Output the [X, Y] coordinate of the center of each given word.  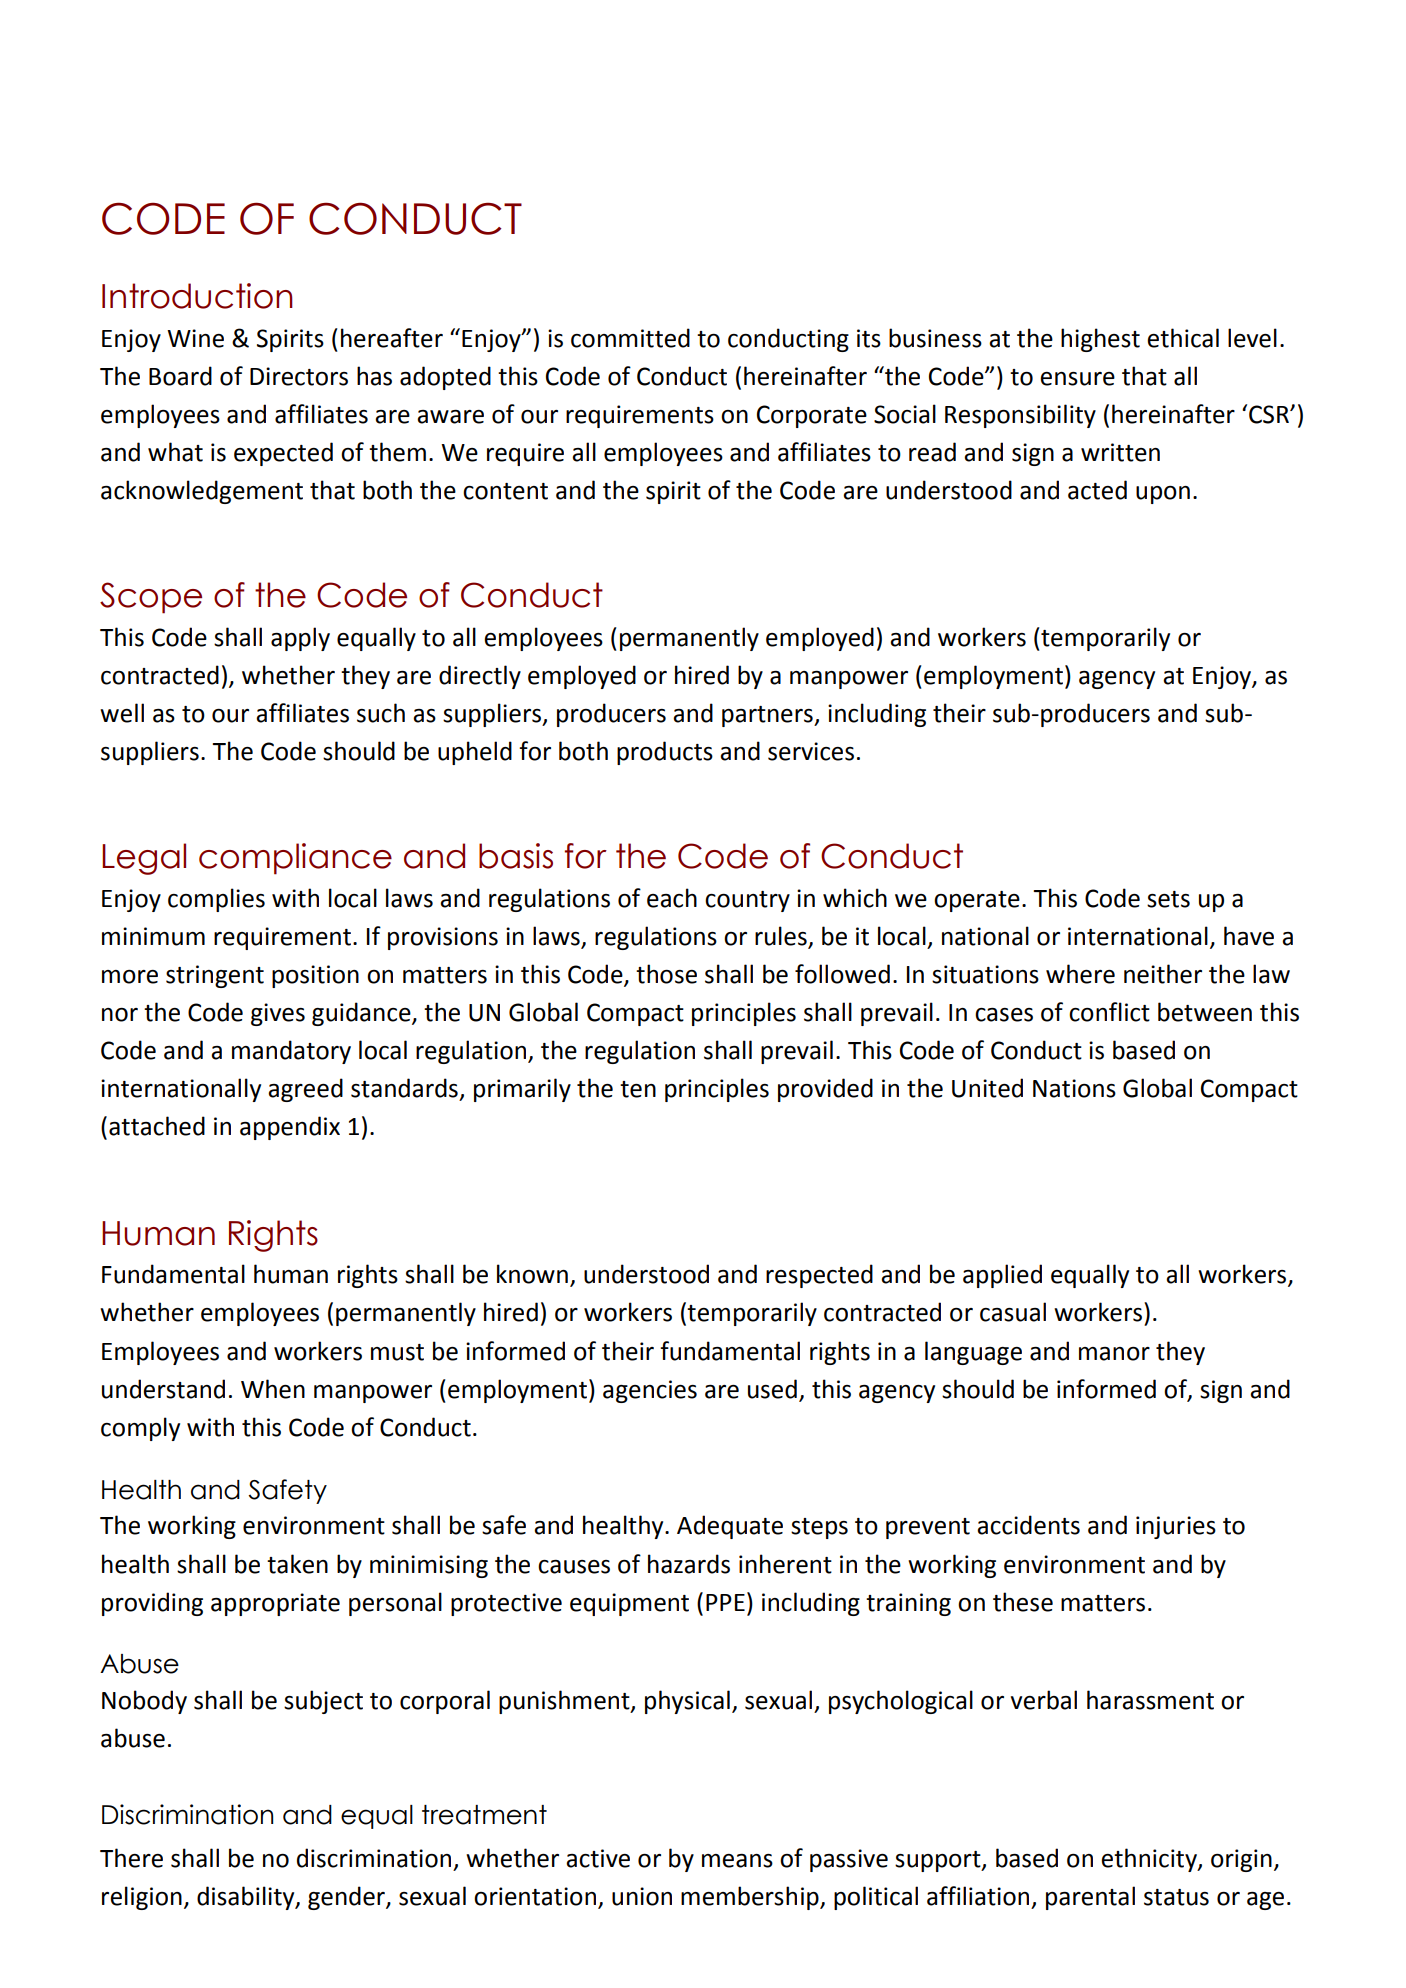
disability [247, 1898]
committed [630, 338]
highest [1100, 340]
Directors [299, 376]
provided [825, 1090]
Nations [1074, 1088]
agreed [305, 1090]
